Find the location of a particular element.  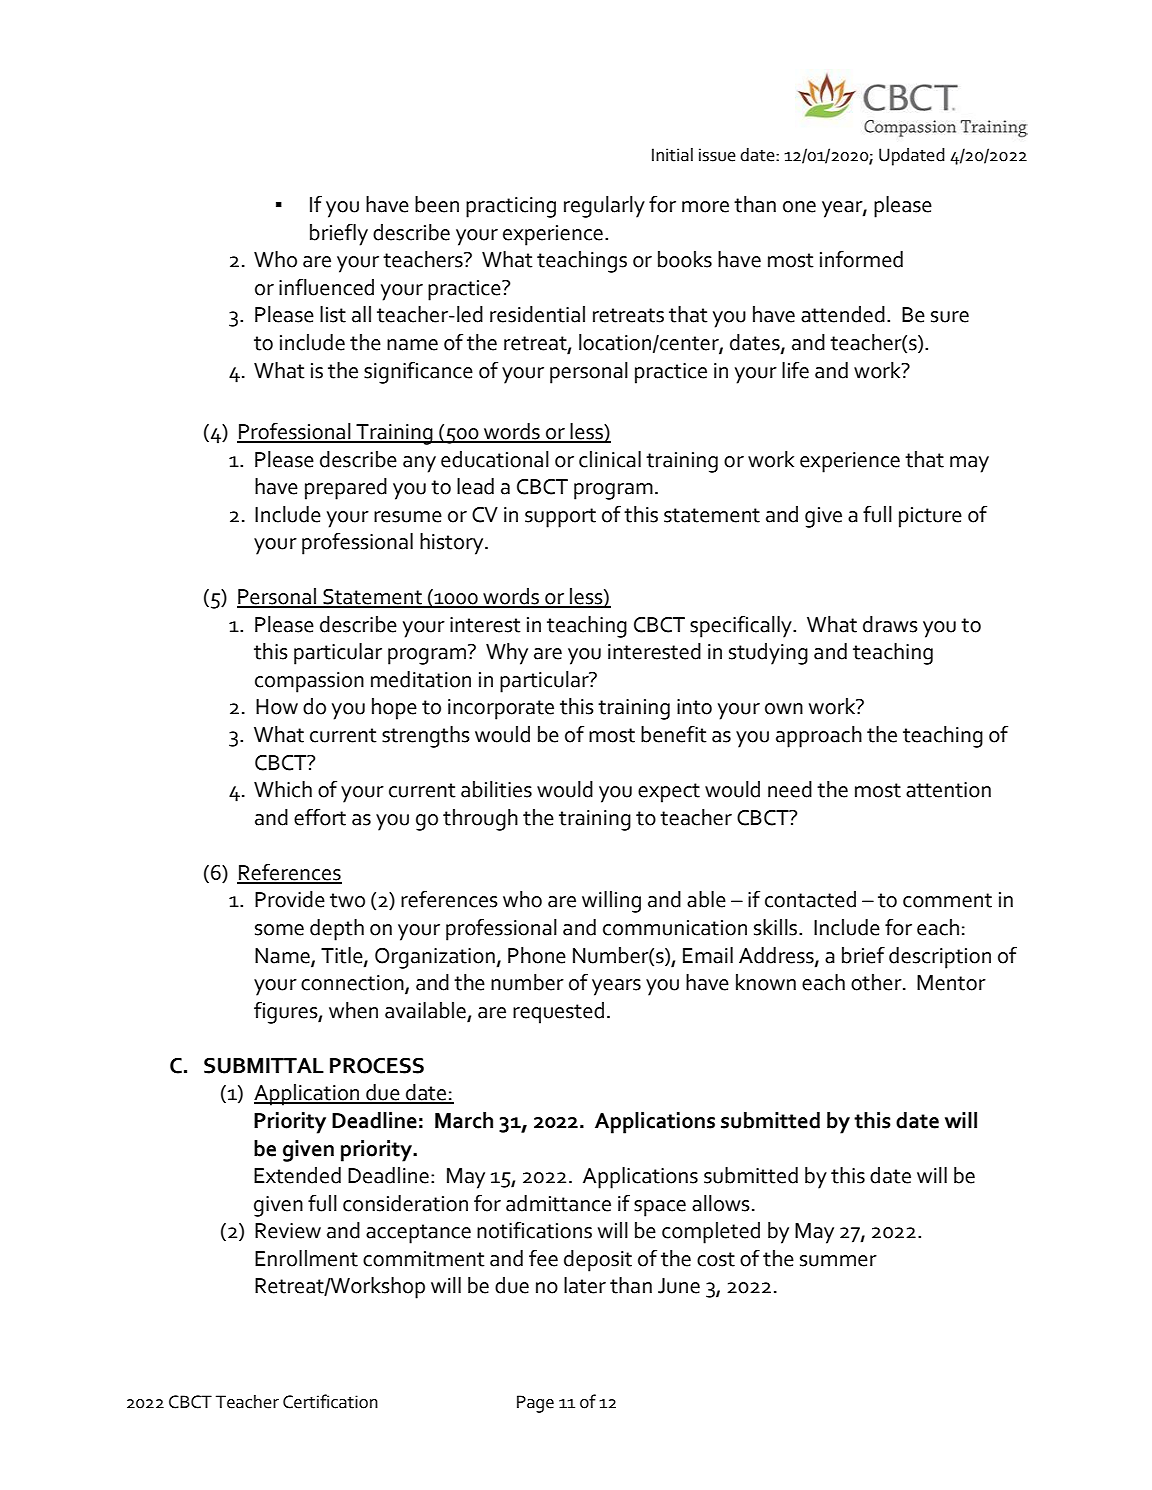

informed is located at coordinates (861, 259).
